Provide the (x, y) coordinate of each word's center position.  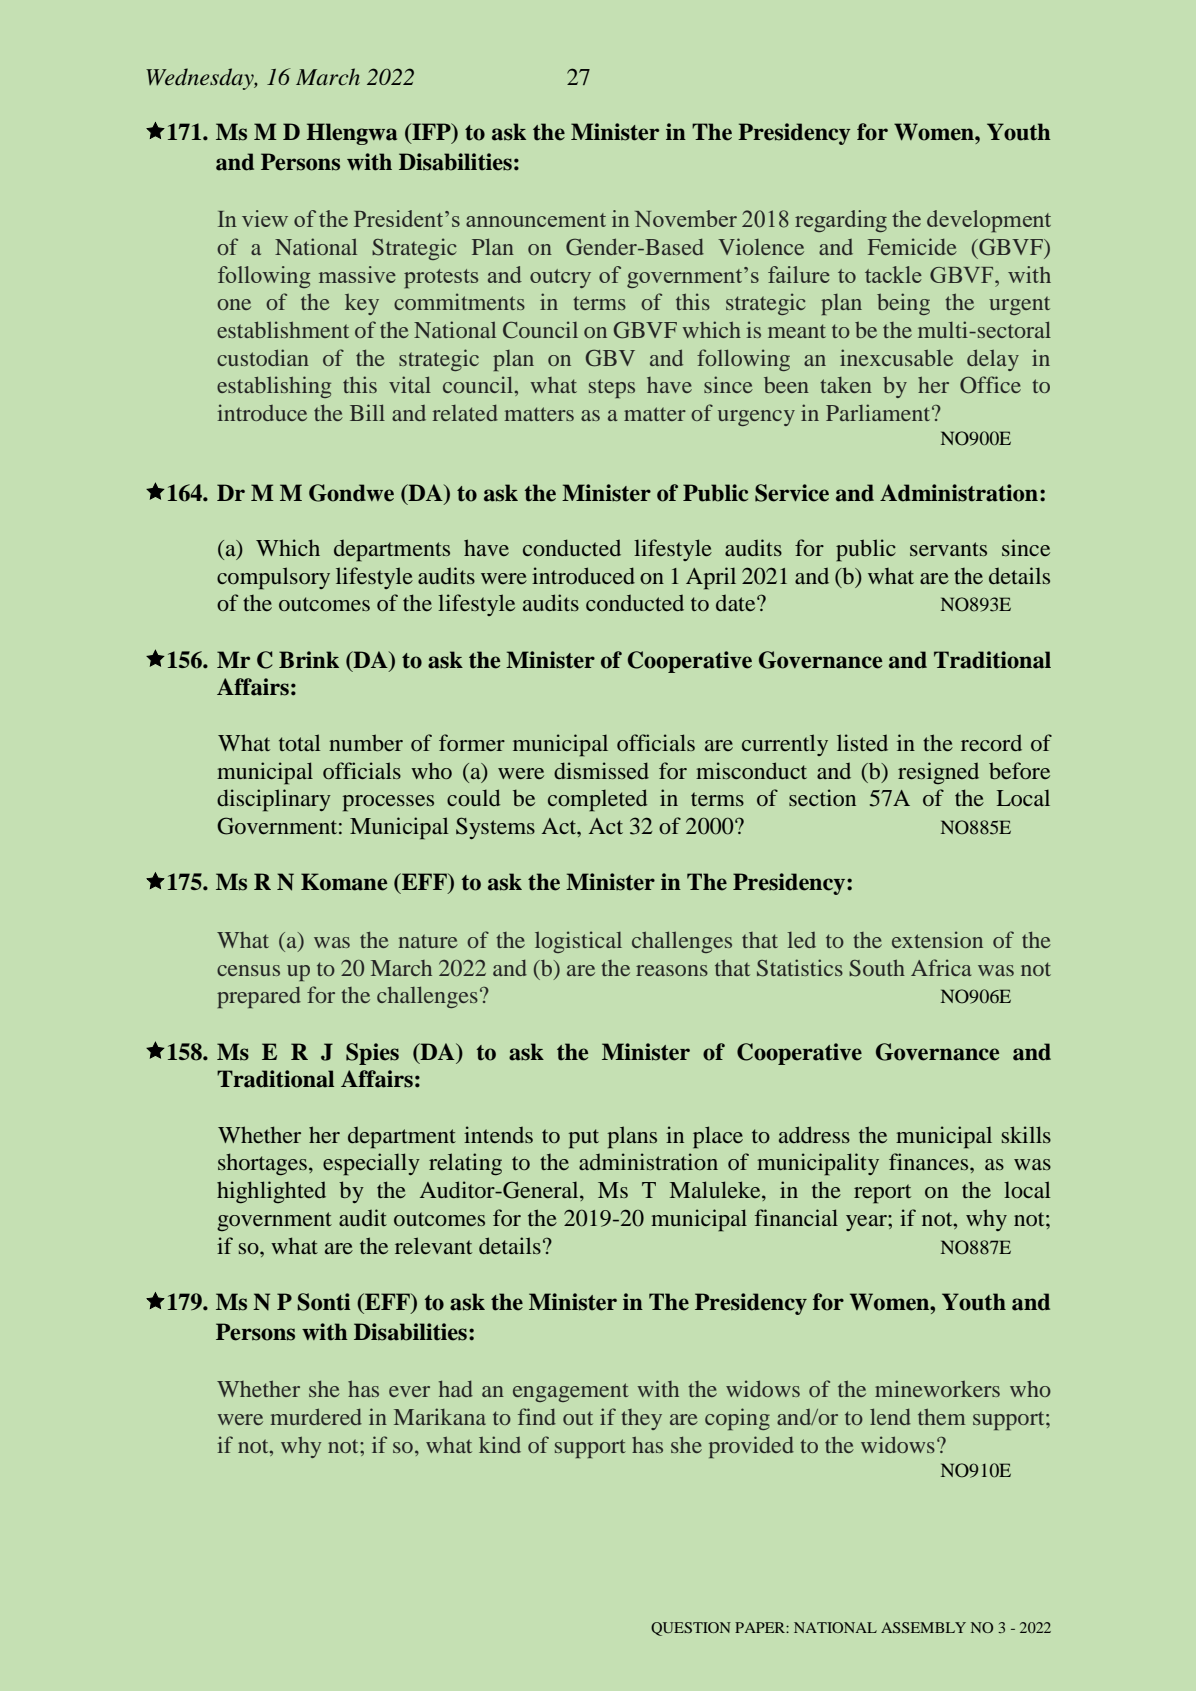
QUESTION (691, 1629)
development (989, 221)
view (265, 218)
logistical (578, 942)
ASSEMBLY (923, 1627)
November (686, 218)
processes (388, 803)
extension (937, 939)
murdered (316, 1416)
